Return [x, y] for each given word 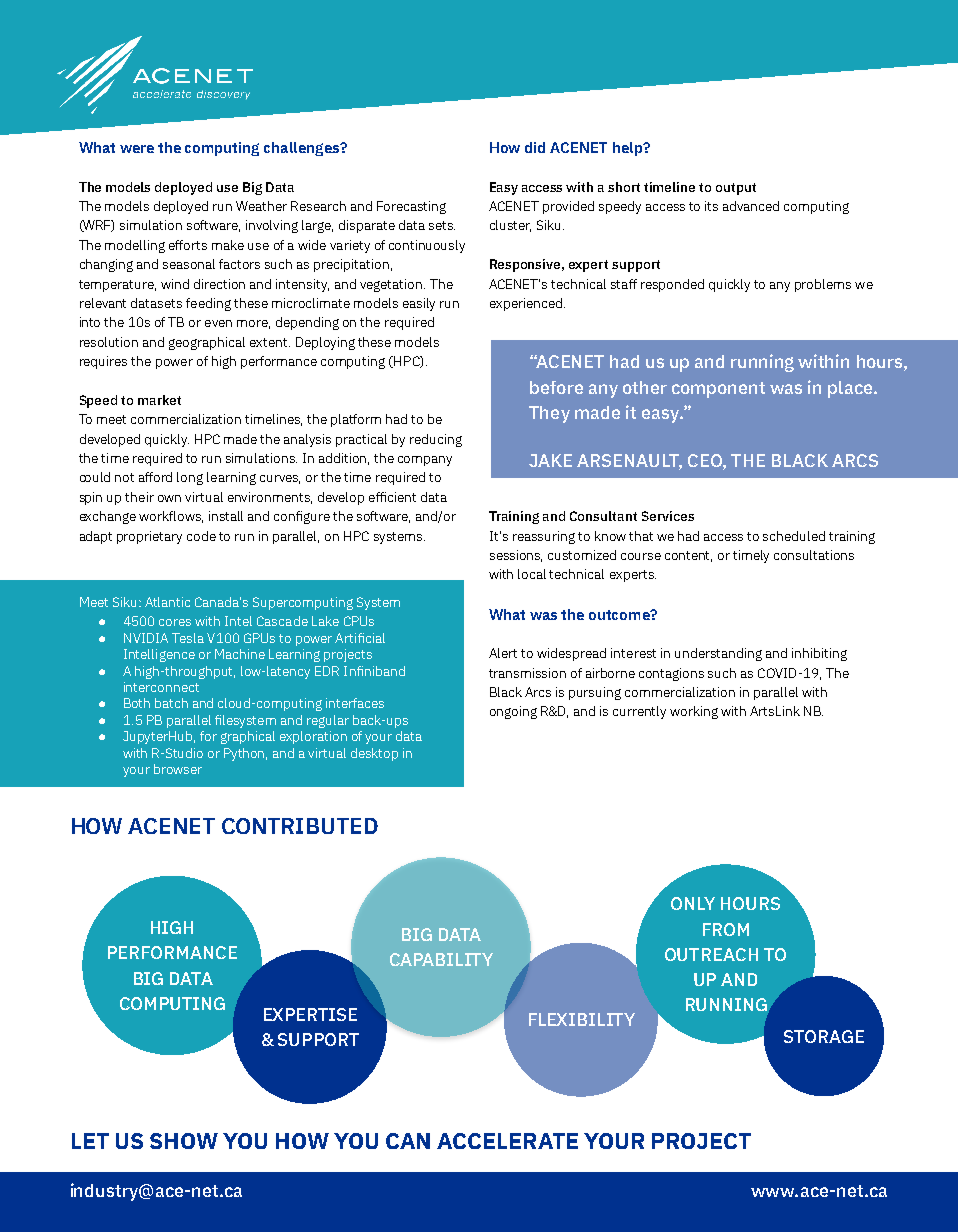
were [137, 149]
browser [178, 769]
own [169, 498]
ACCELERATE [507, 1141]
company [425, 461]
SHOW [184, 1141]
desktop [374, 754]
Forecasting [411, 207]
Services [668, 516]
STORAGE [824, 1036]
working [694, 712]
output [736, 189]
